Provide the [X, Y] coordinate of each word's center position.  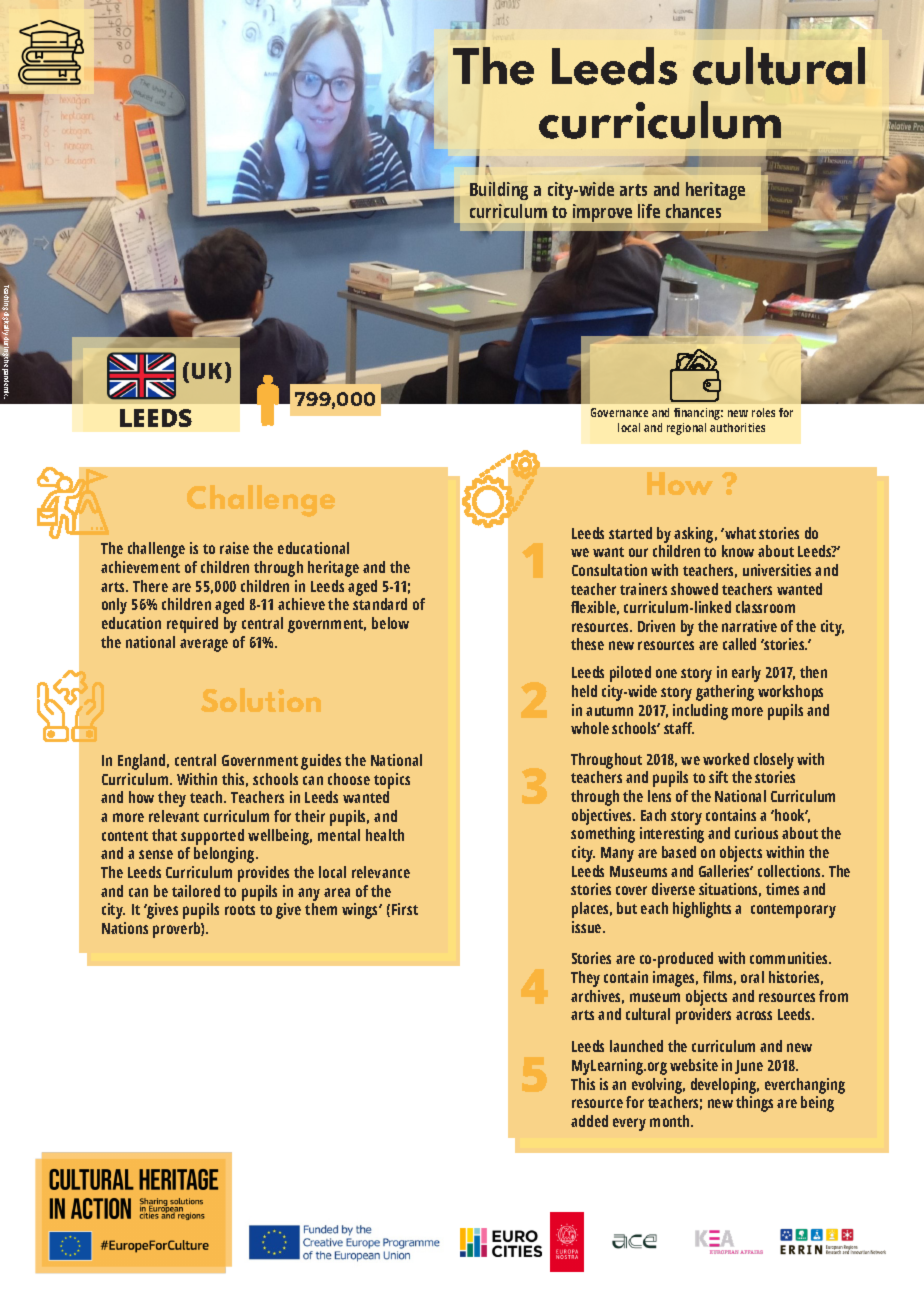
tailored [196, 891]
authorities [737, 427]
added [589, 1121]
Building [499, 191]
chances [693, 211]
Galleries [726, 871]
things [754, 1104]
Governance [619, 412]
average [204, 645]
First [405, 909]
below [390, 623]
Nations [125, 928]
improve [602, 213]
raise [234, 548]
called [739, 644]
